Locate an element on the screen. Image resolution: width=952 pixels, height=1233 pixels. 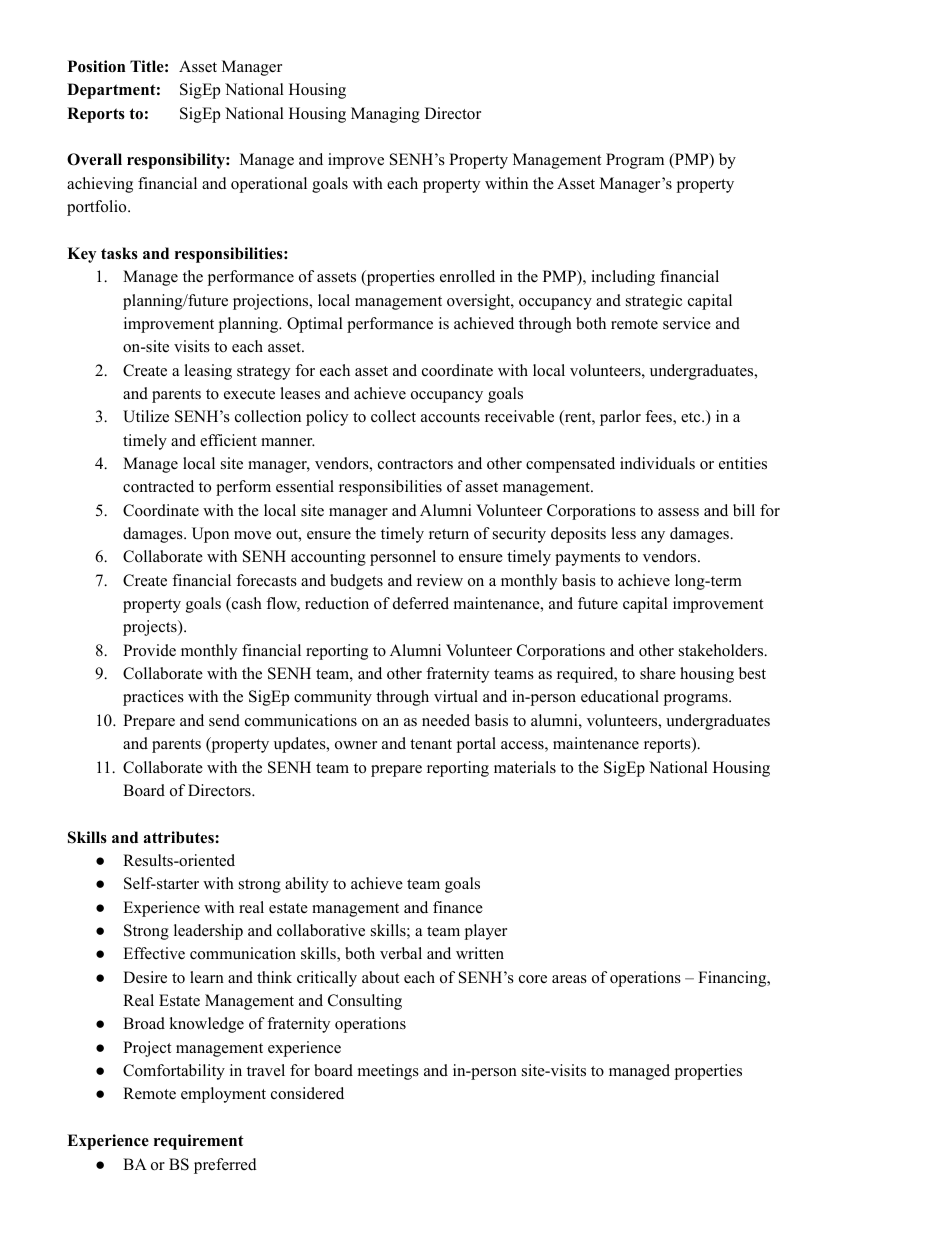
areas is located at coordinates (569, 979).
